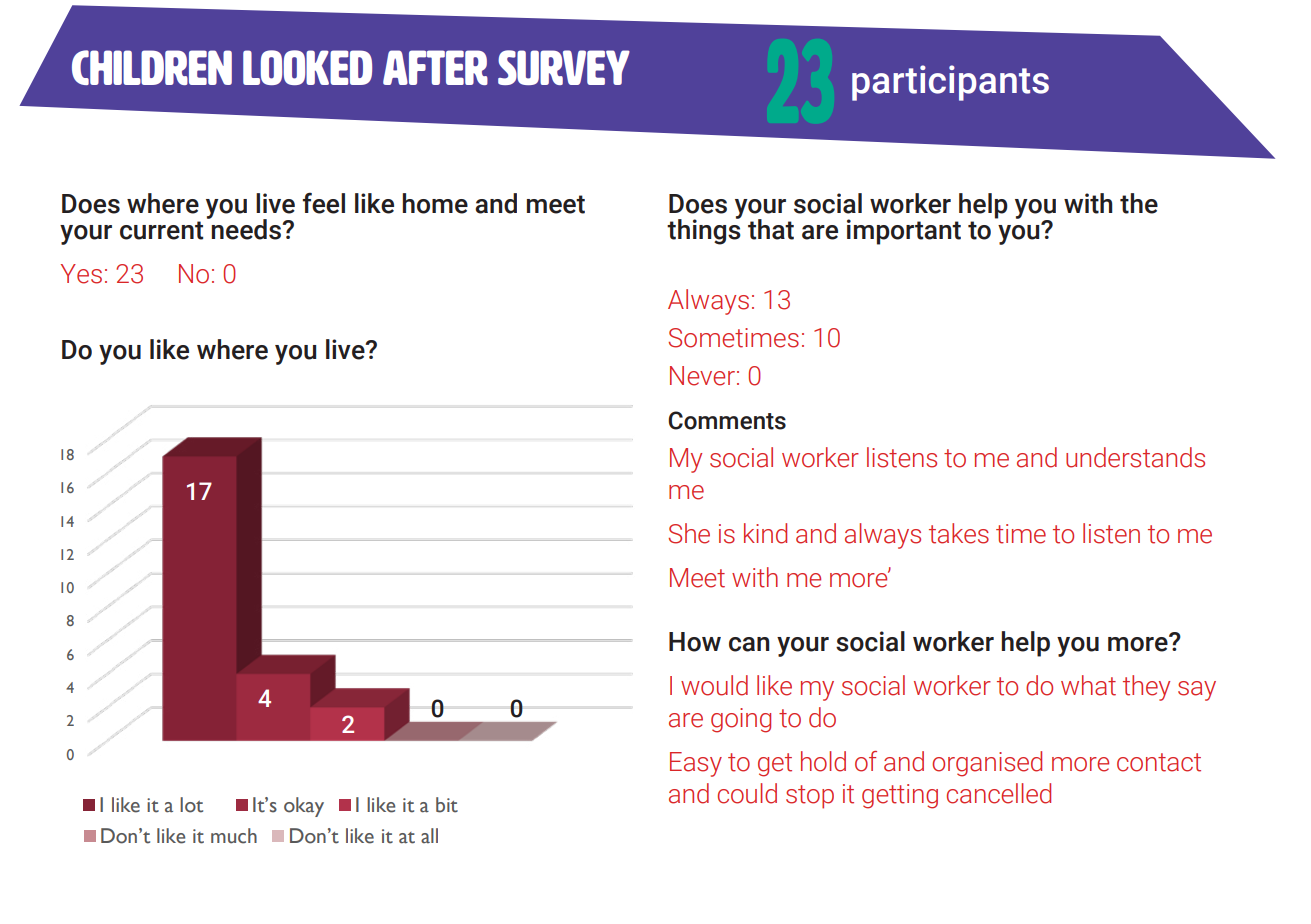 The height and width of the document is (924, 1311). Describe the element at coordinates (152, 67) in the document. I see `Children` at that location.
